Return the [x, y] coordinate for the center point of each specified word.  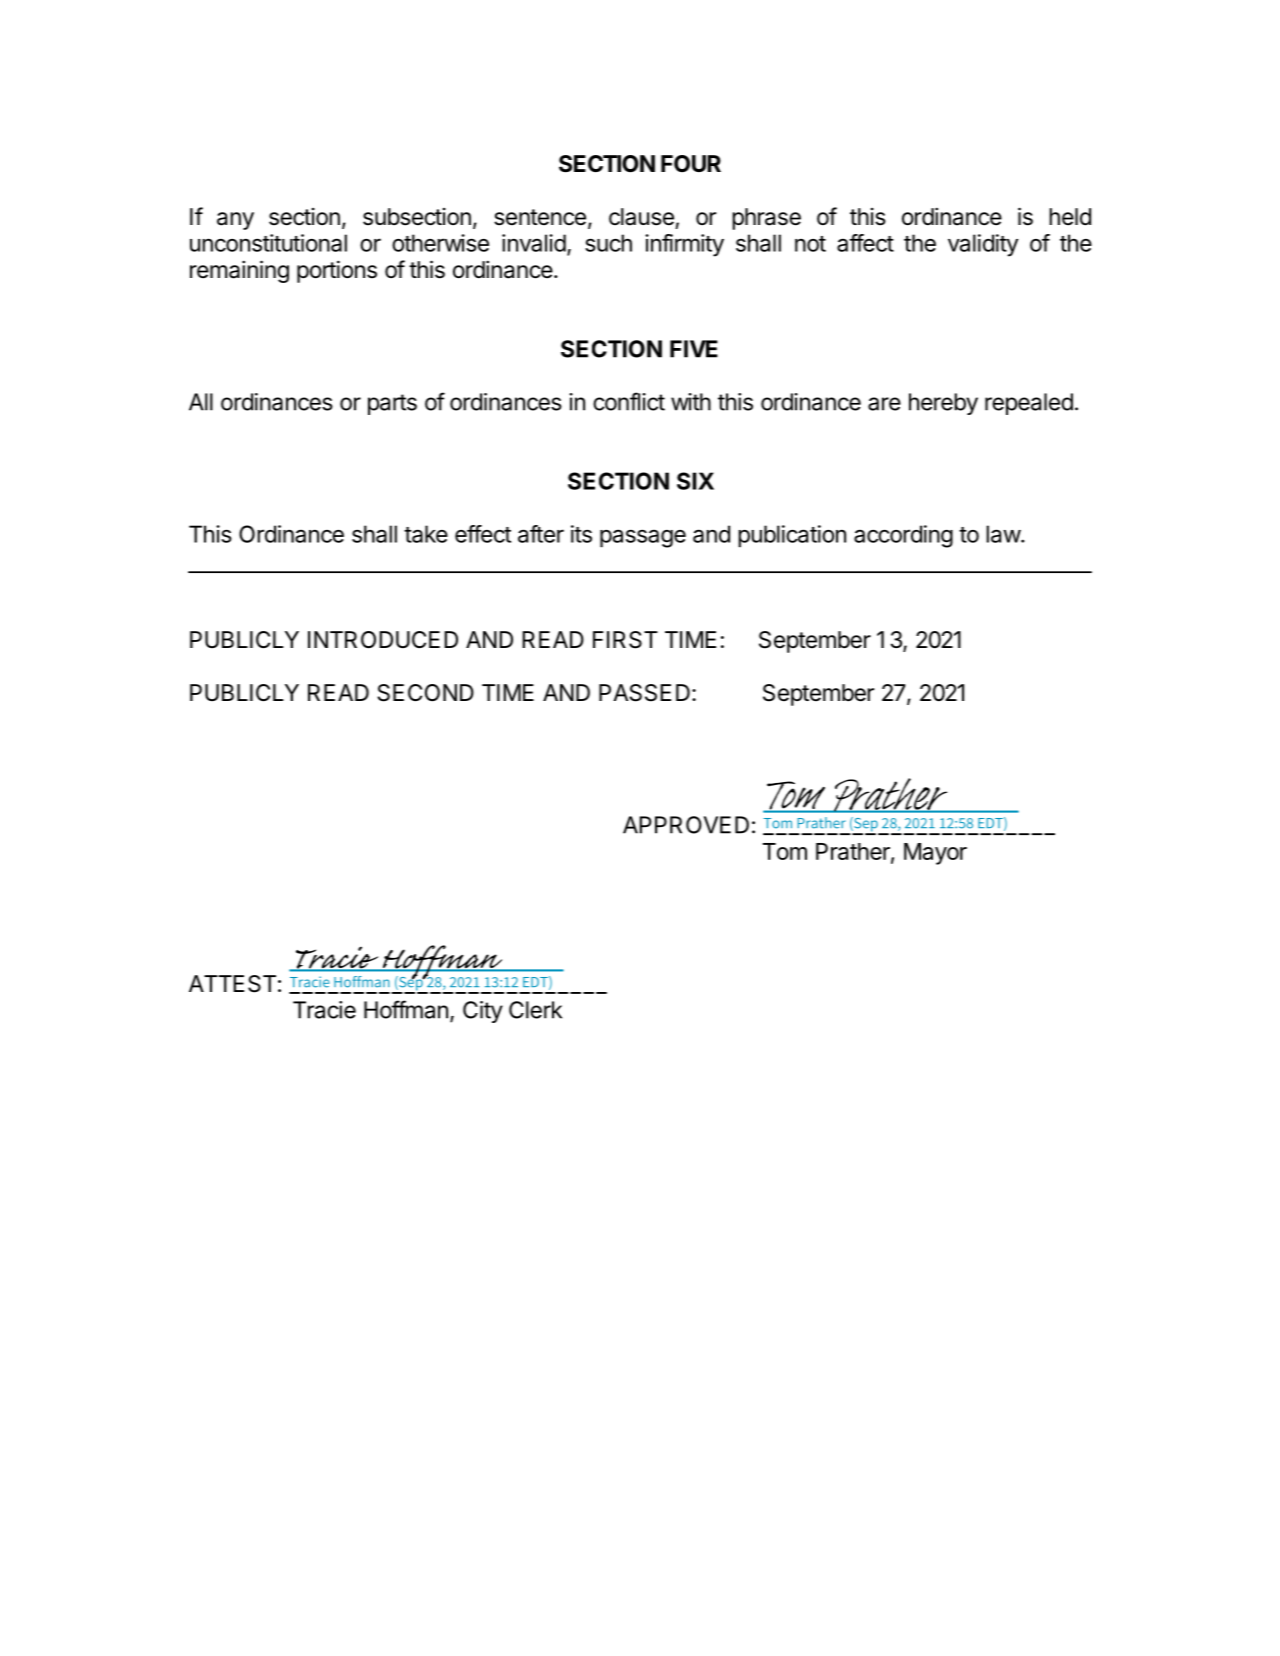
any [235, 221]
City [483, 1012]
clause [641, 217]
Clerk [535, 1010]
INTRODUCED [383, 640]
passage [643, 538]
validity [983, 245]
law [1004, 534]
